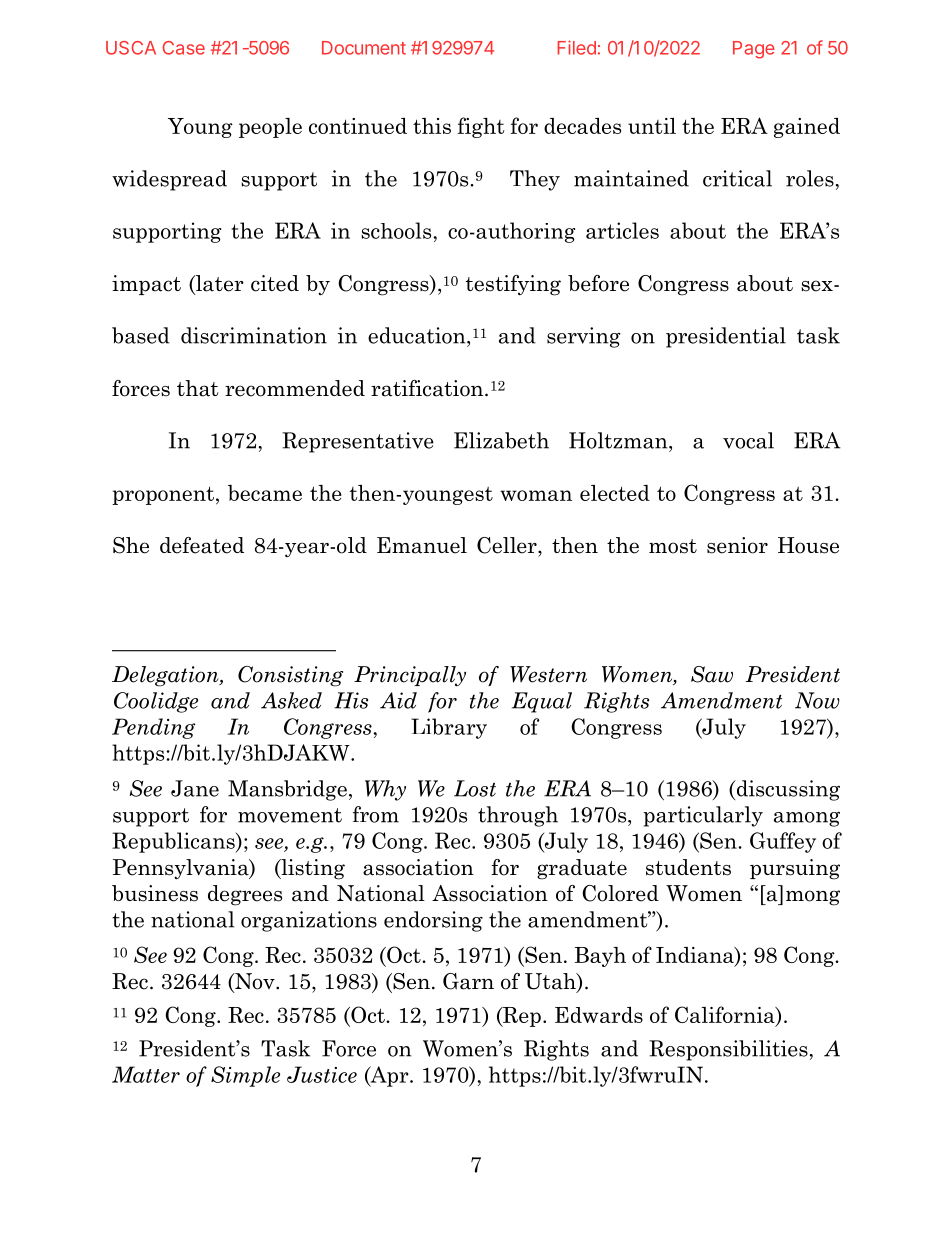 The image size is (952, 1233). What do you see at coordinates (245, 1076) in the screenshot?
I see `Simple` at bounding box center [245, 1076].
